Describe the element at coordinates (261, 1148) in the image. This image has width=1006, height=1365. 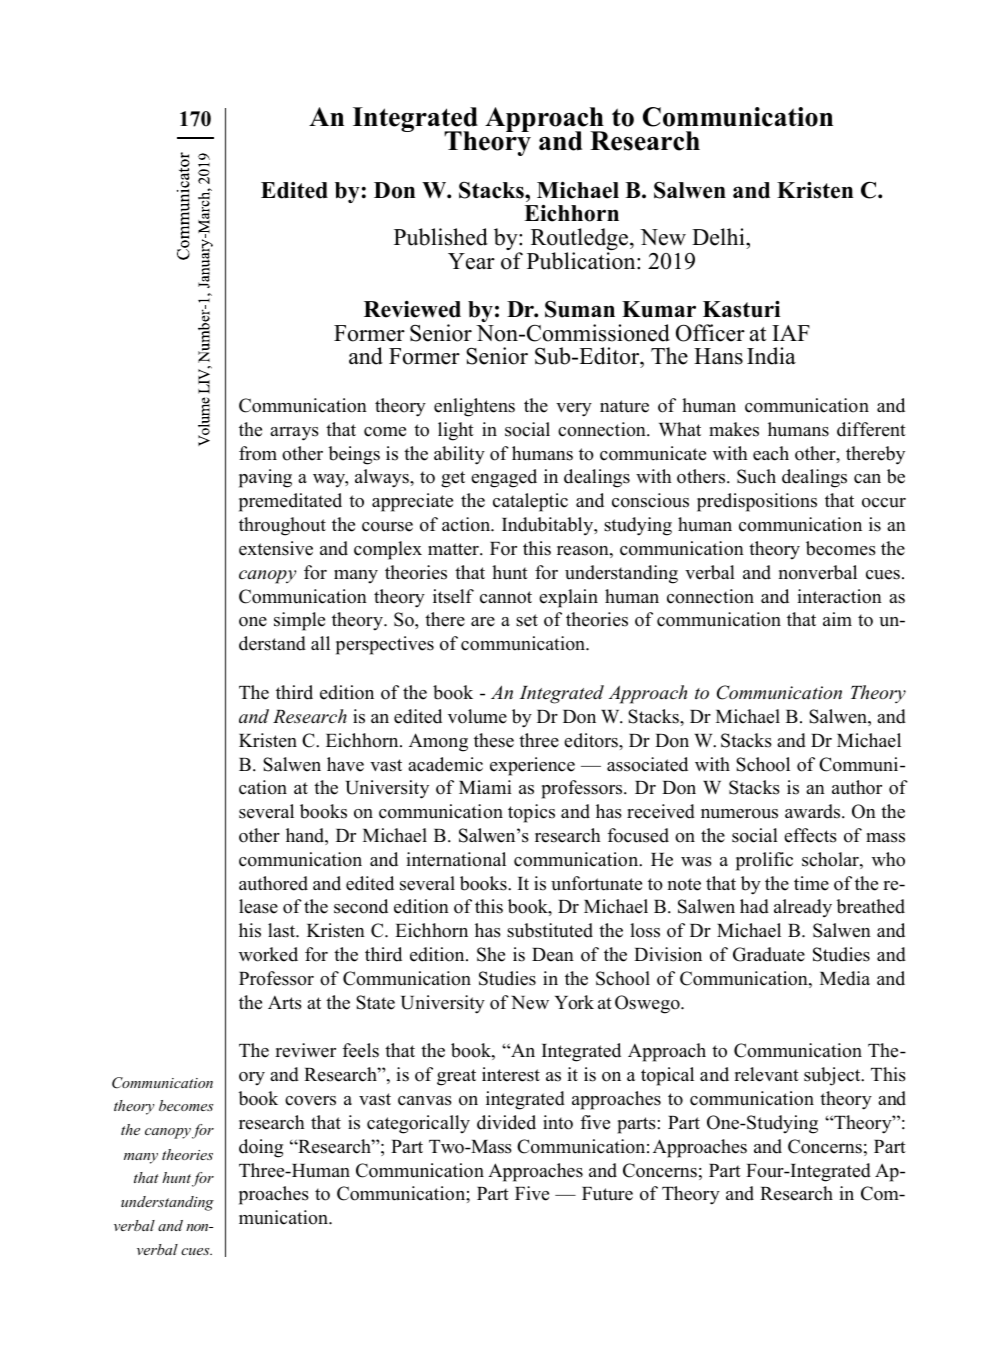
I see `doing` at that location.
